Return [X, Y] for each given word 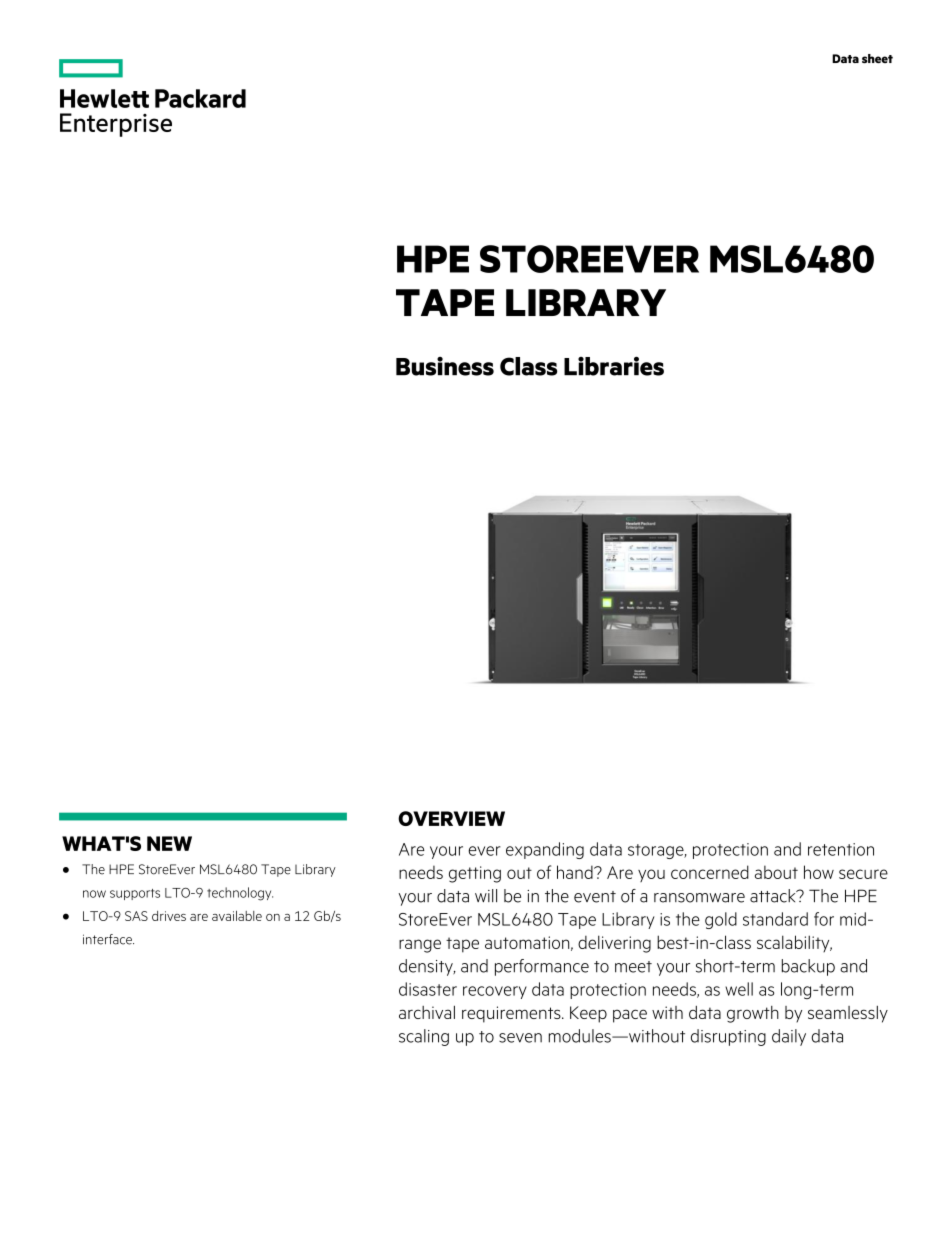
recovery [495, 992]
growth [753, 1014]
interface [108, 939]
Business [445, 366]
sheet [877, 58]
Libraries [614, 366]
